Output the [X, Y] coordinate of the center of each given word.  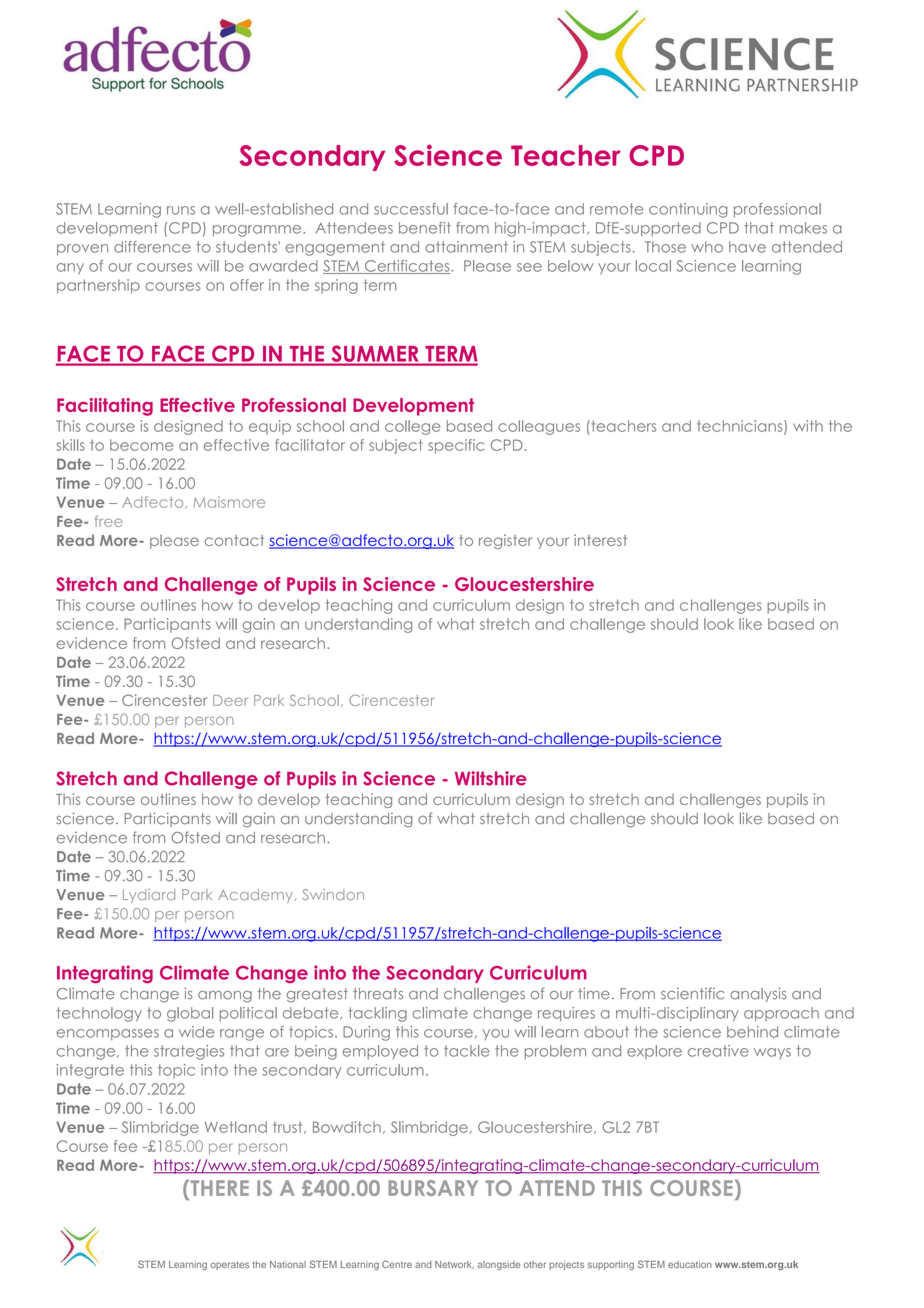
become [141, 445]
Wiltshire [491, 778]
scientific [692, 993]
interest [600, 540]
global [190, 1014]
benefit [425, 228]
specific [456, 446]
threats [378, 994]
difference [152, 247]
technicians [741, 427]
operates [230, 1265]
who [707, 247]
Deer [230, 700]
